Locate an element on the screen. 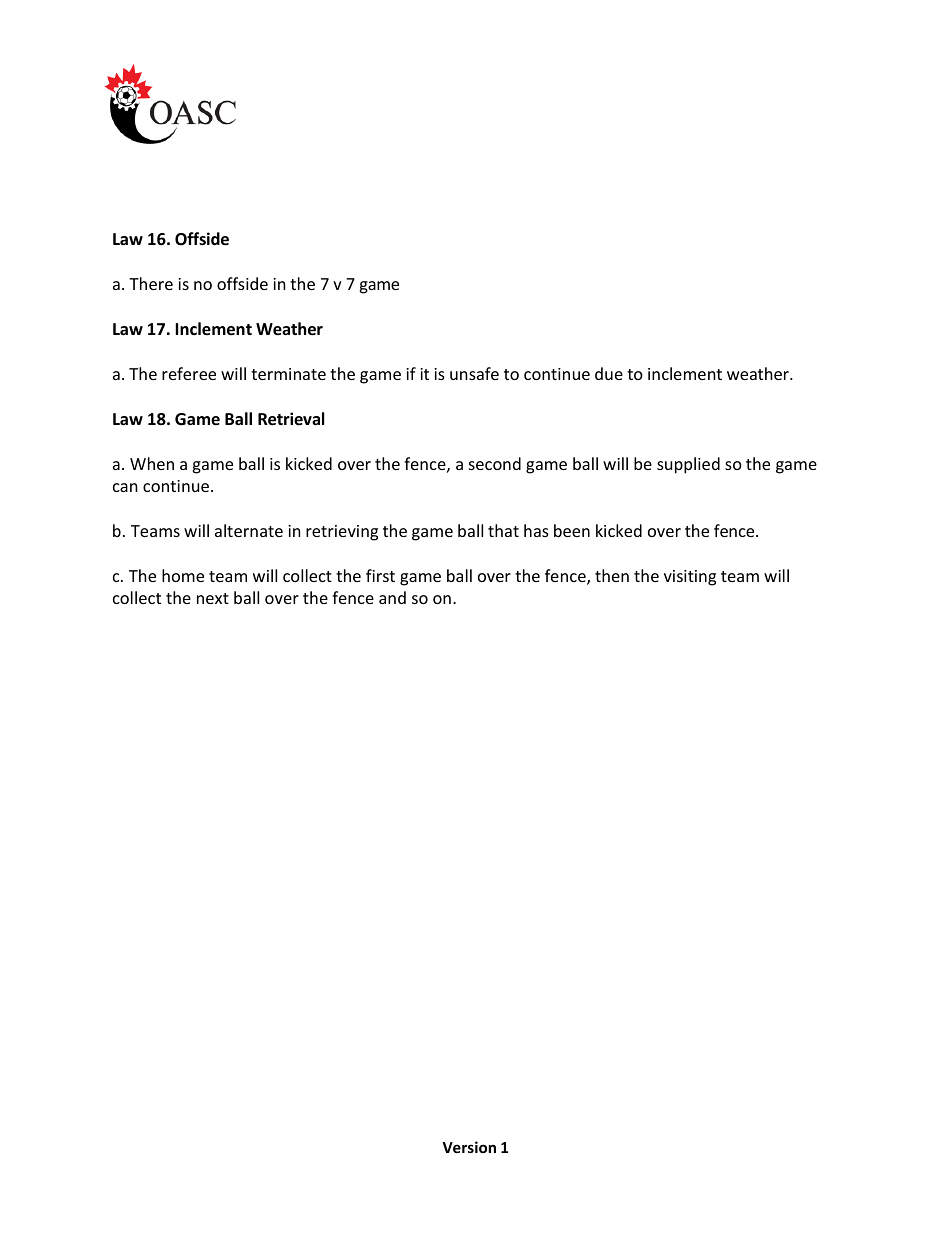 This screenshot has height=1233, width=952. next is located at coordinates (213, 598).
